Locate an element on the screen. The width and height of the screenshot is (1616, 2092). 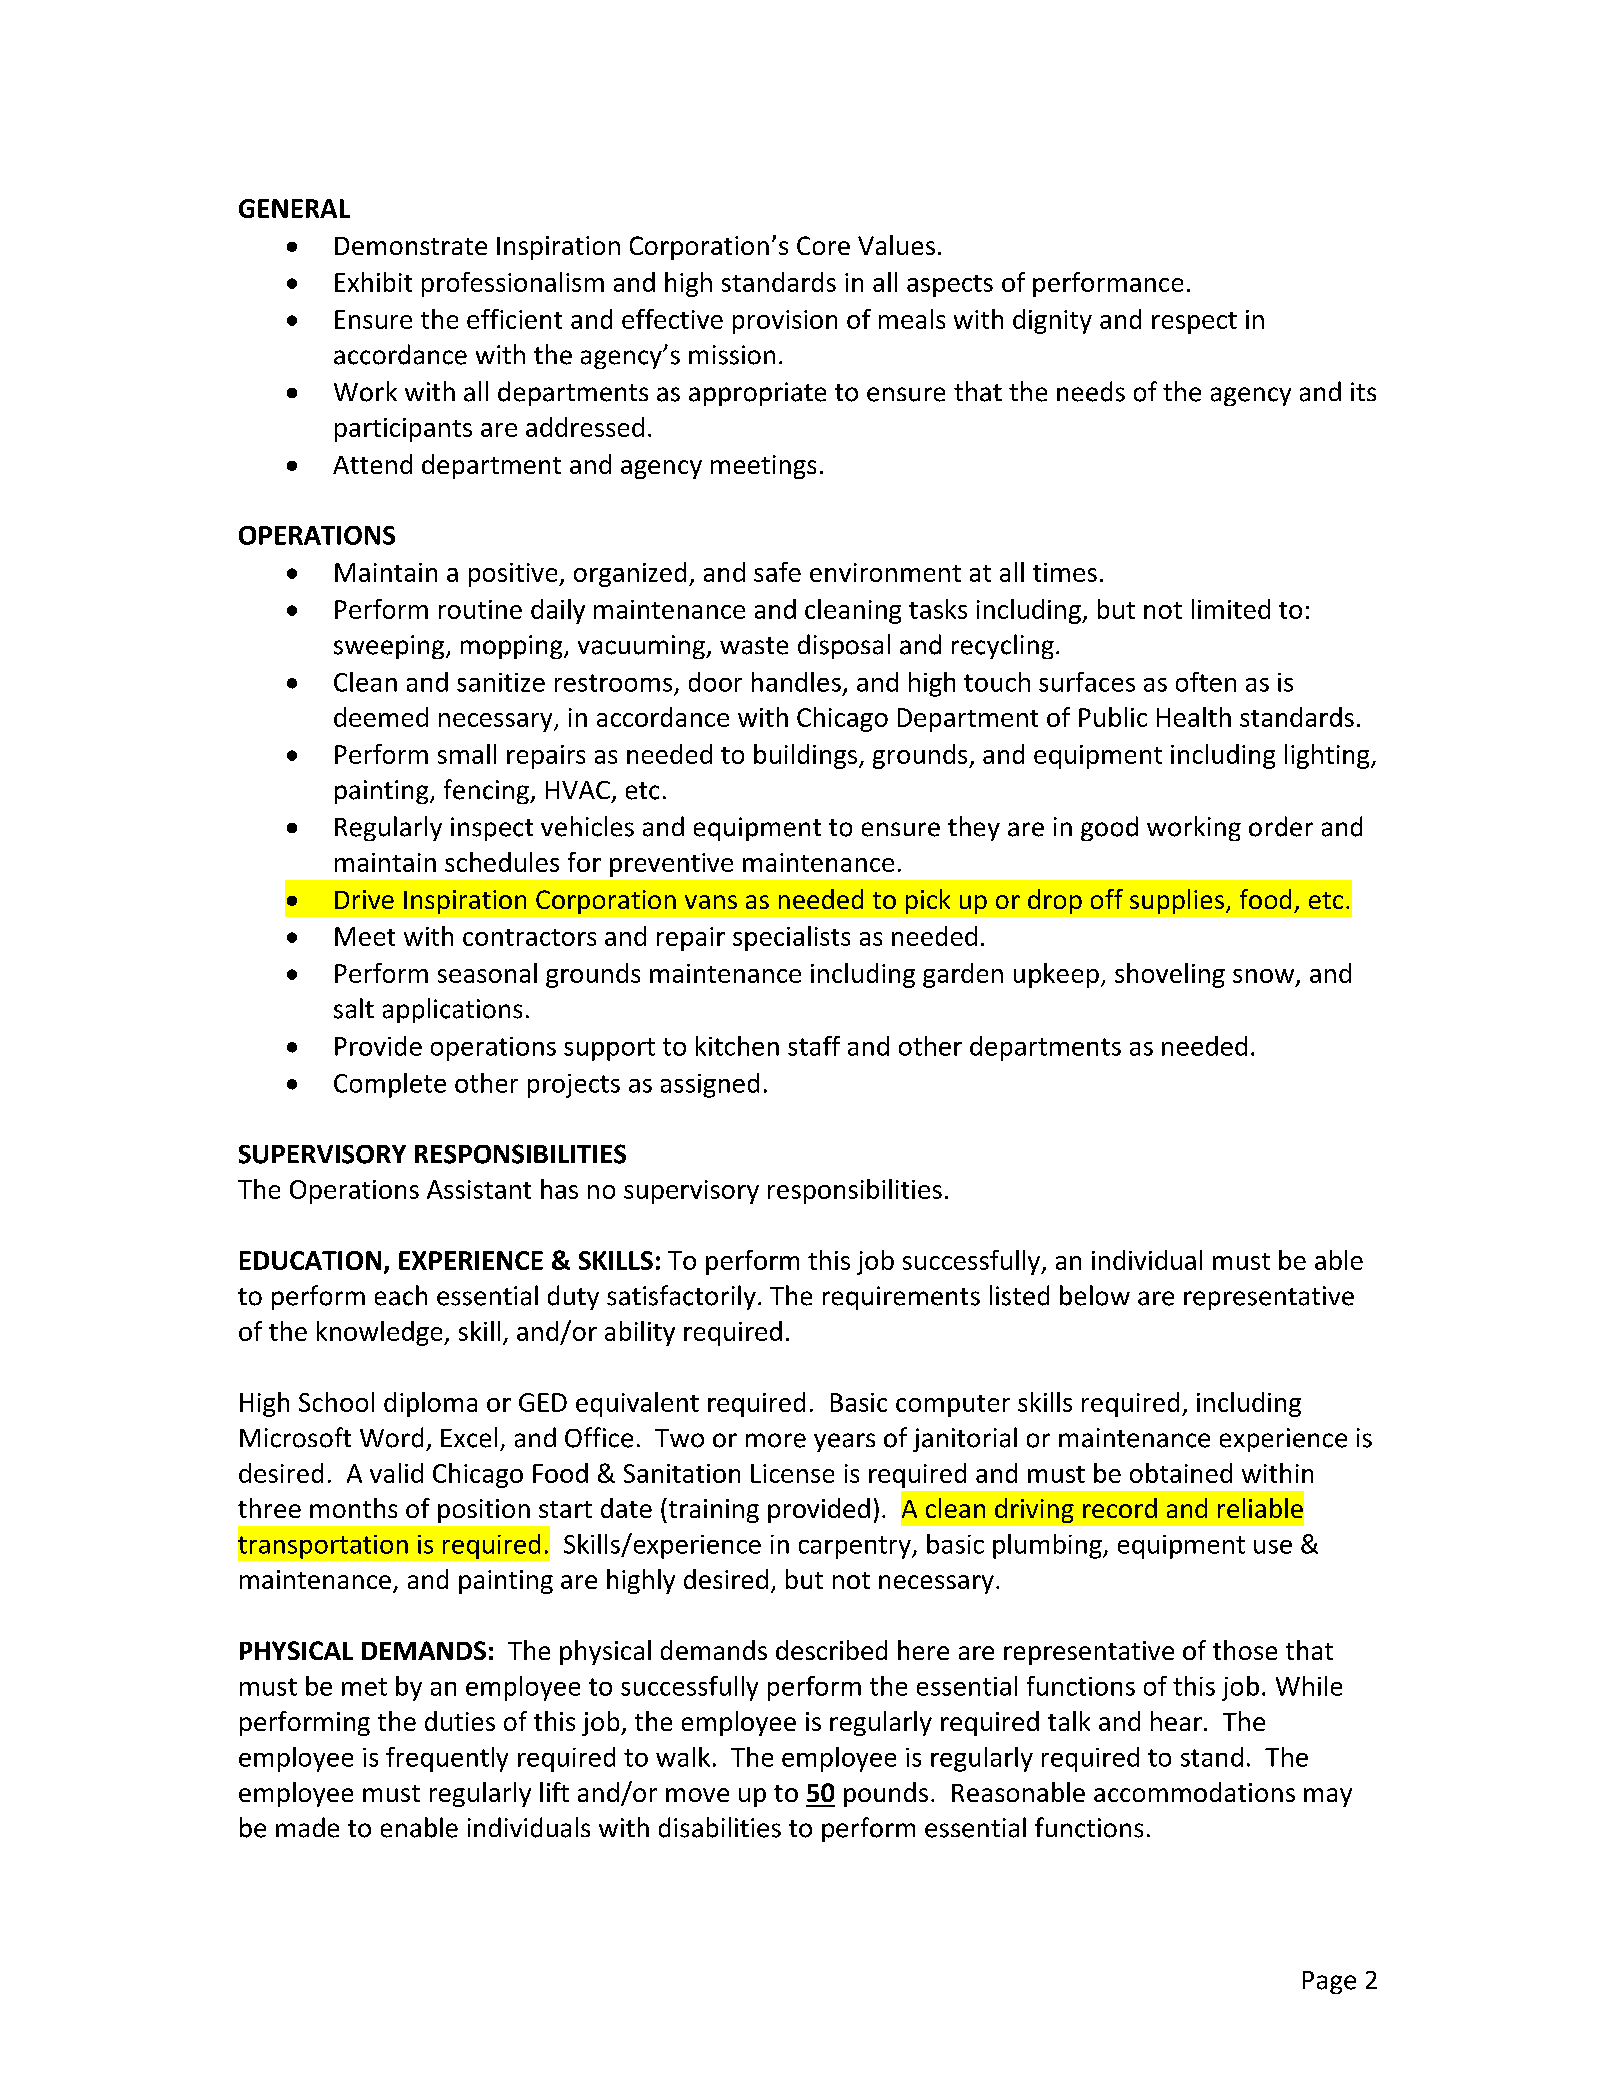
obtained is located at coordinates (1181, 1473).
